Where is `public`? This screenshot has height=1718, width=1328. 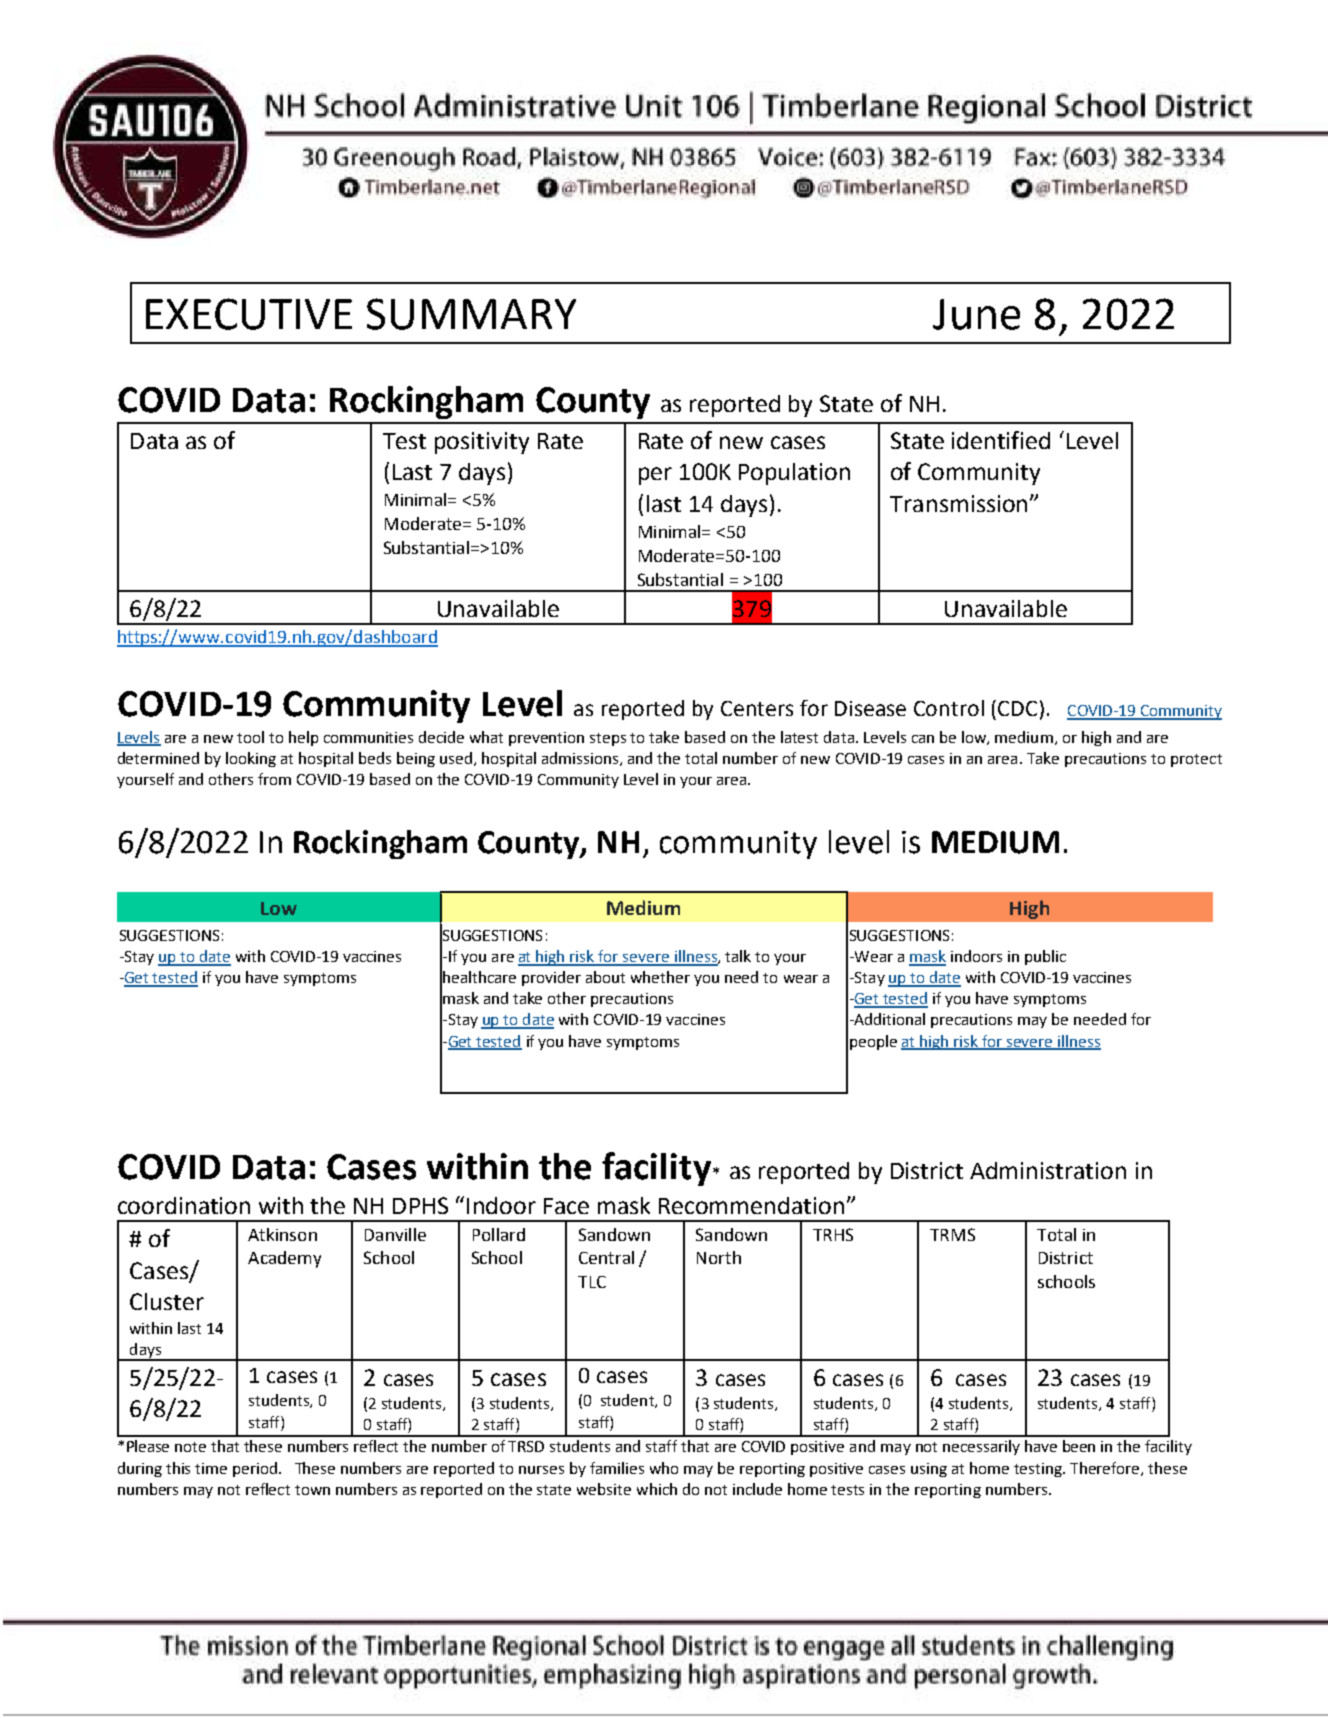
public is located at coordinates (1045, 957).
